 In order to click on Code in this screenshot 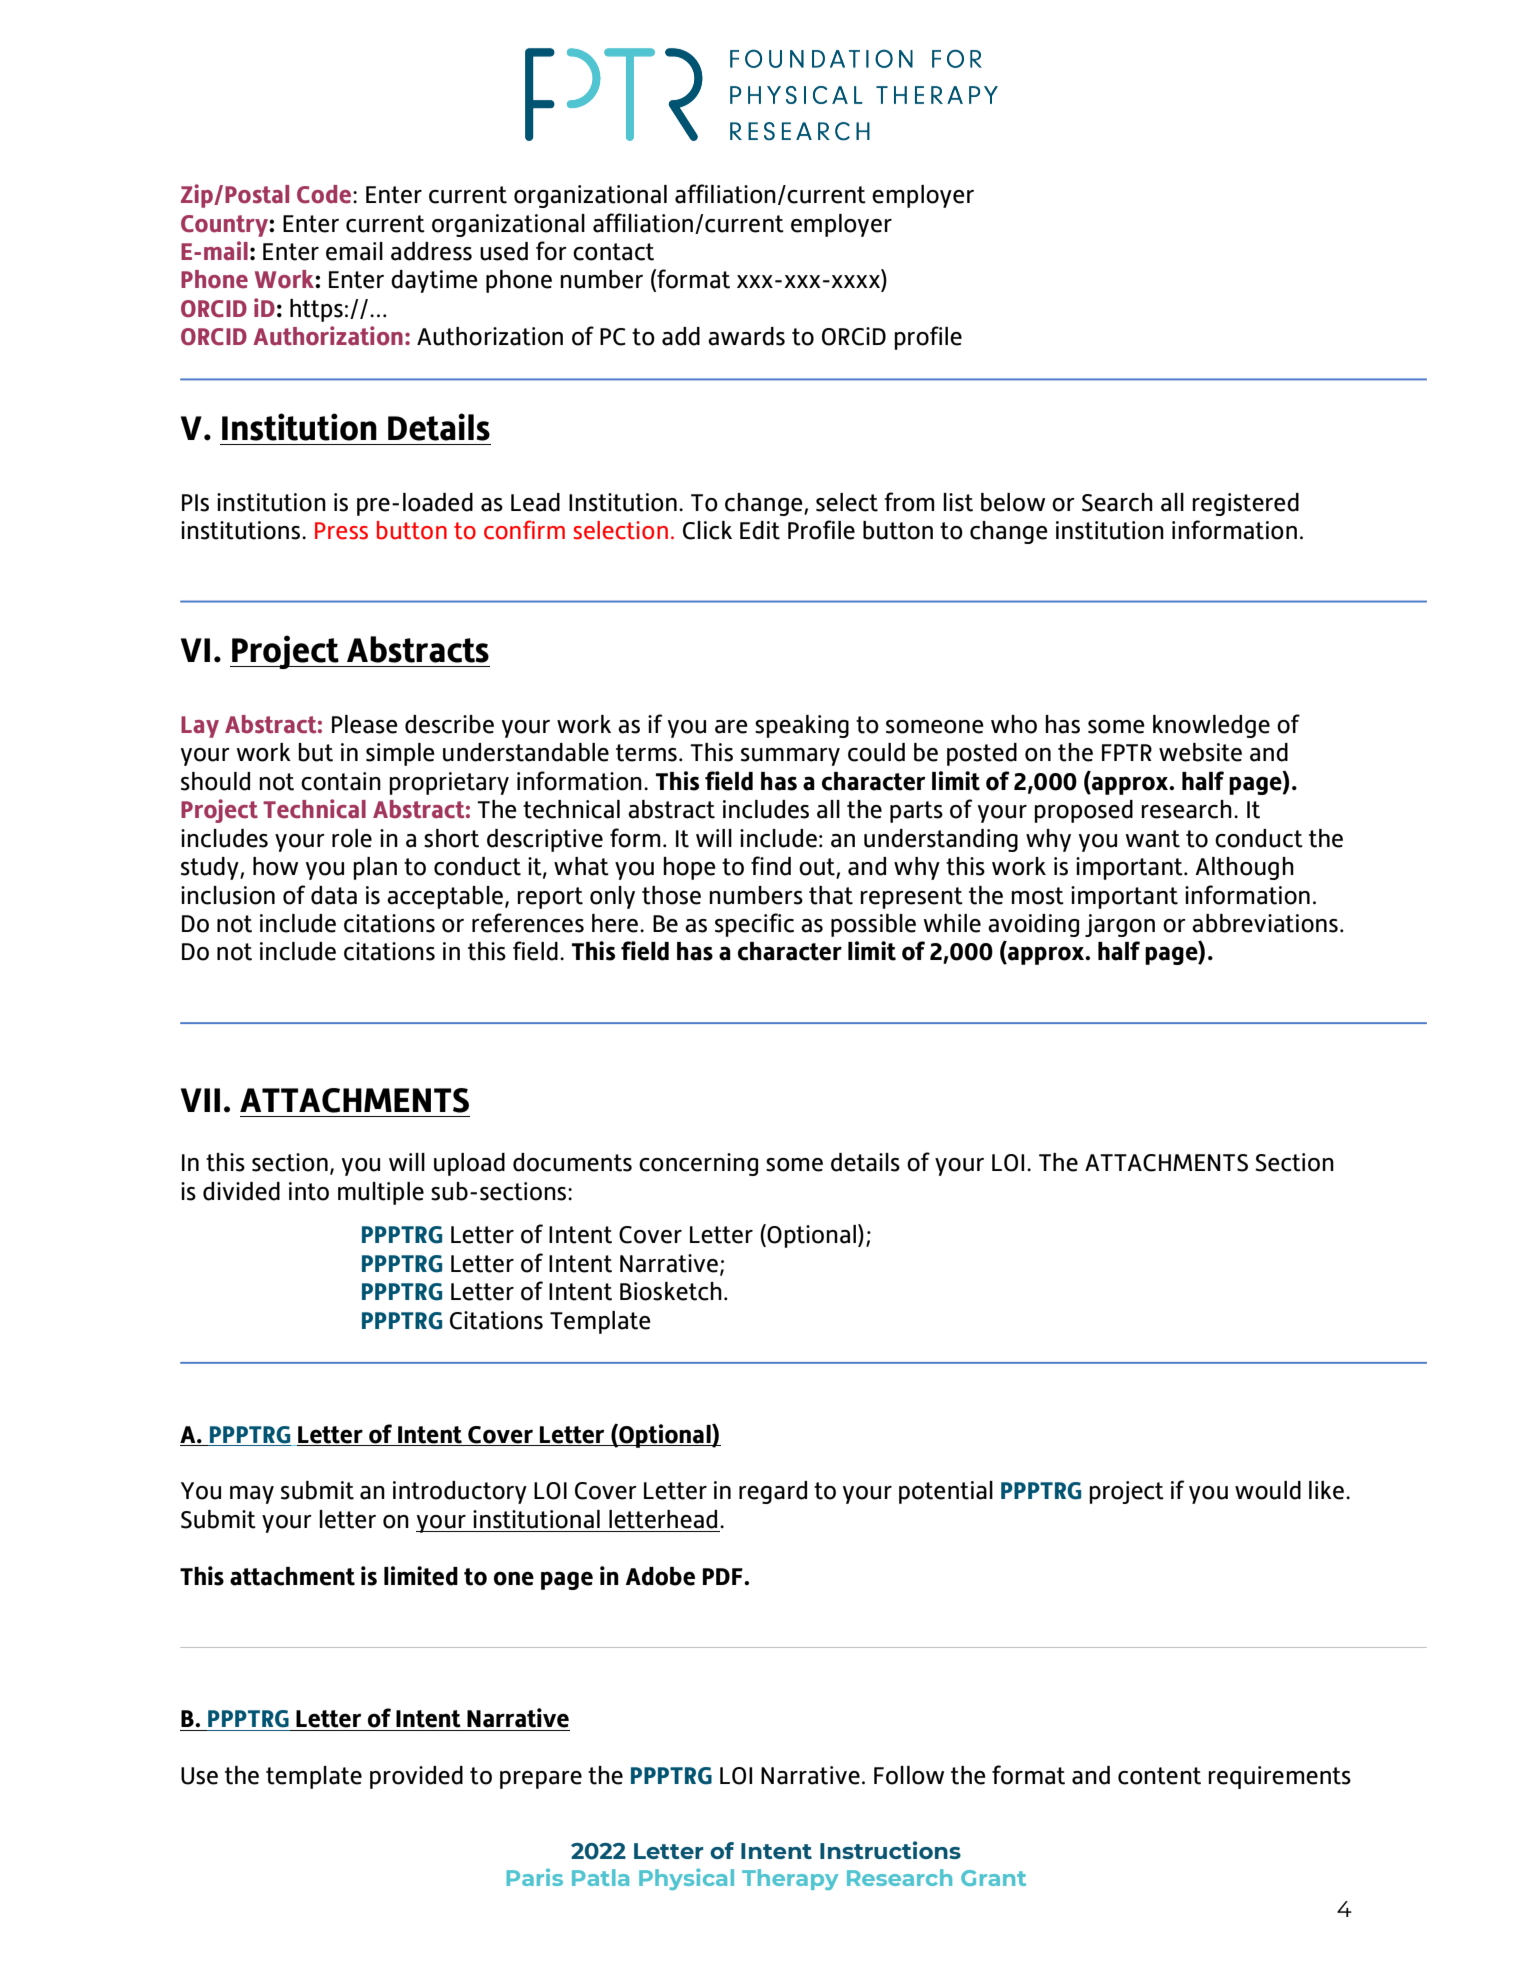, I will do `click(325, 194)`.
